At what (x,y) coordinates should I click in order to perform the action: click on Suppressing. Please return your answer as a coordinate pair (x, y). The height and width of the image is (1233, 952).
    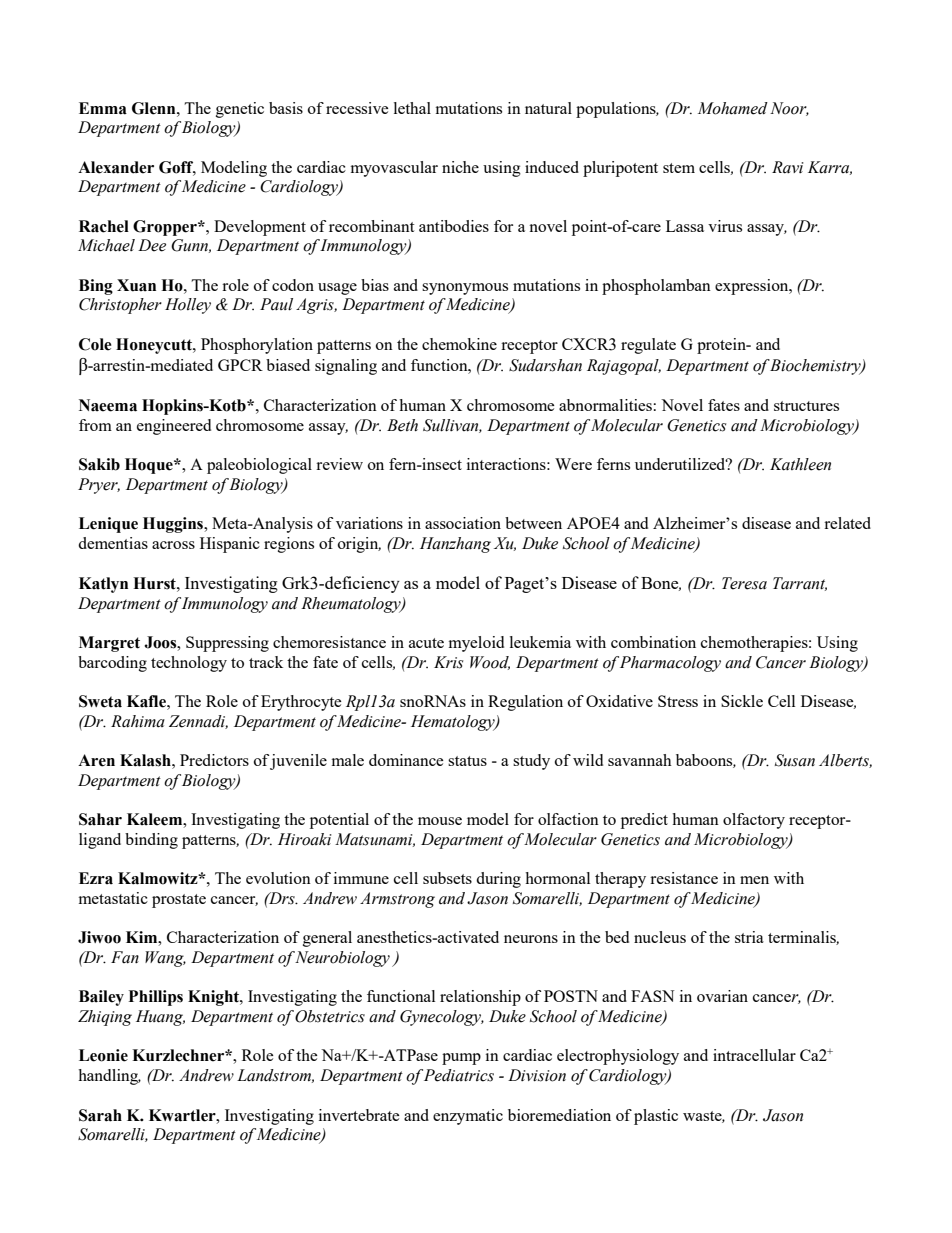
    Looking at the image, I should click on (227, 644).
